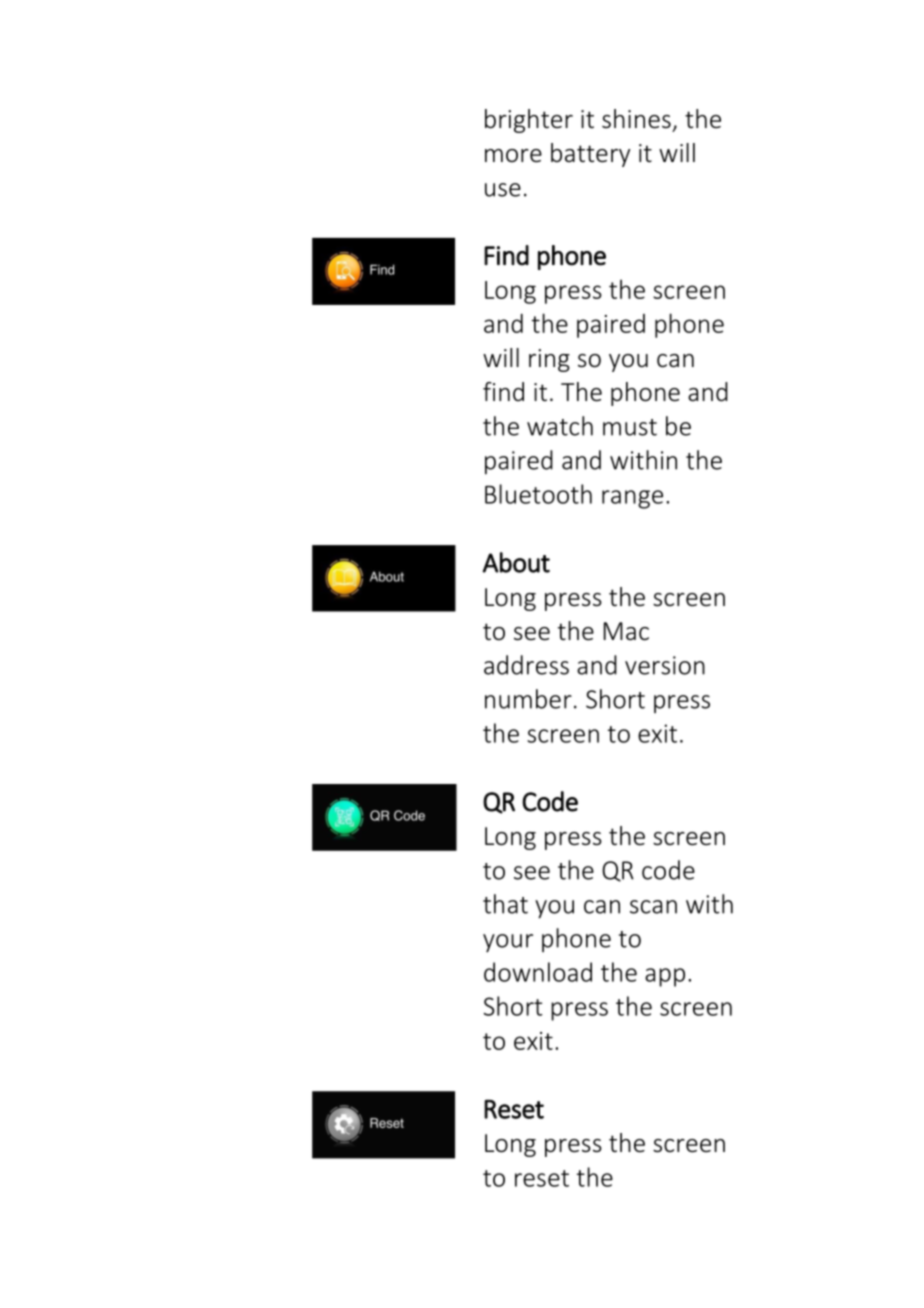 Image resolution: width=924 pixels, height=1308 pixels. Describe the element at coordinates (549, 360) in the screenshot. I see `ring` at that location.
